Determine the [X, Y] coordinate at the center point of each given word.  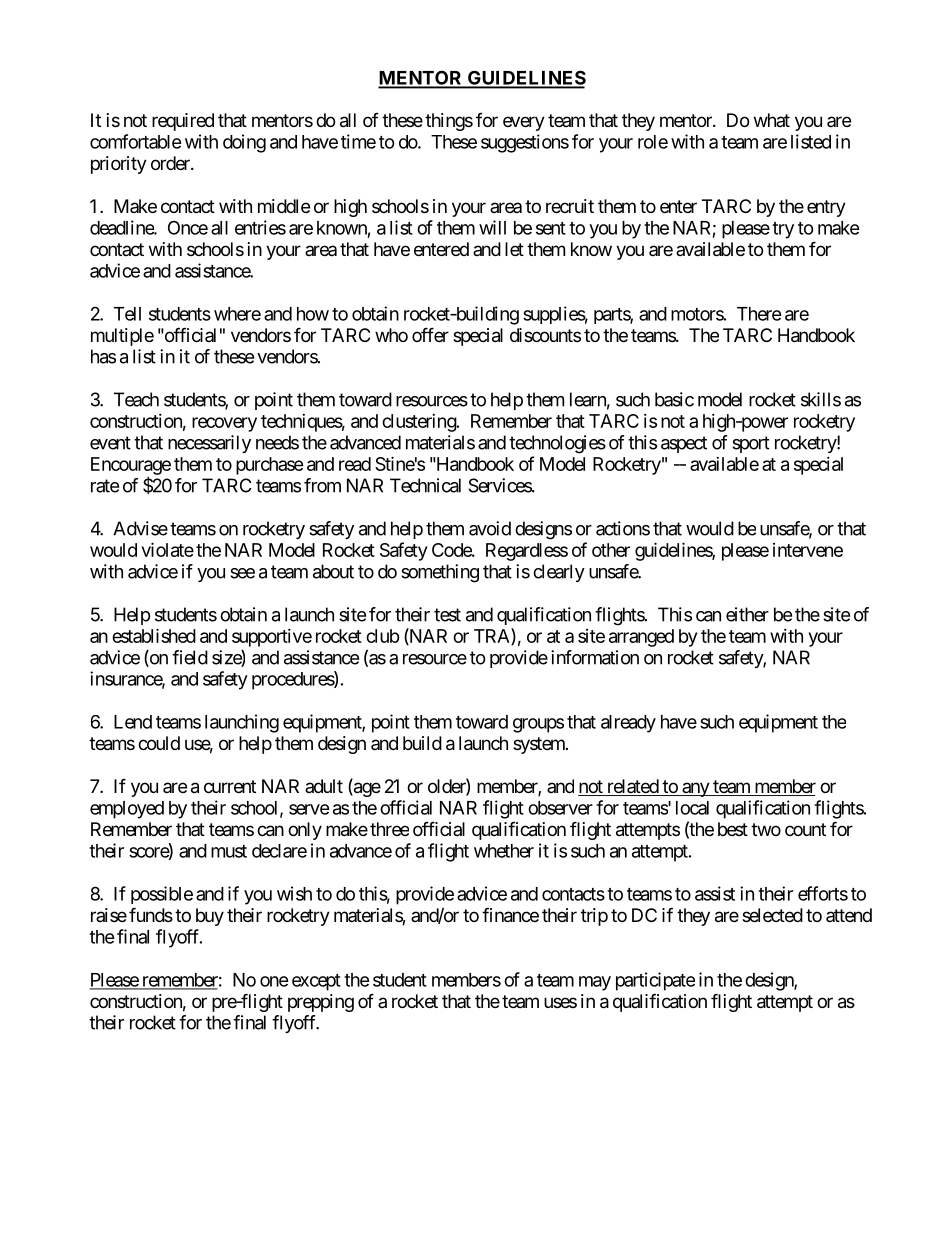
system [540, 745]
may [595, 983]
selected [772, 915]
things [449, 122]
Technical [425, 485]
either [747, 614]
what [772, 120]
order [171, 163]
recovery [224, 424]
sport [751, 444]
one [274, 981]
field [190, 657]
